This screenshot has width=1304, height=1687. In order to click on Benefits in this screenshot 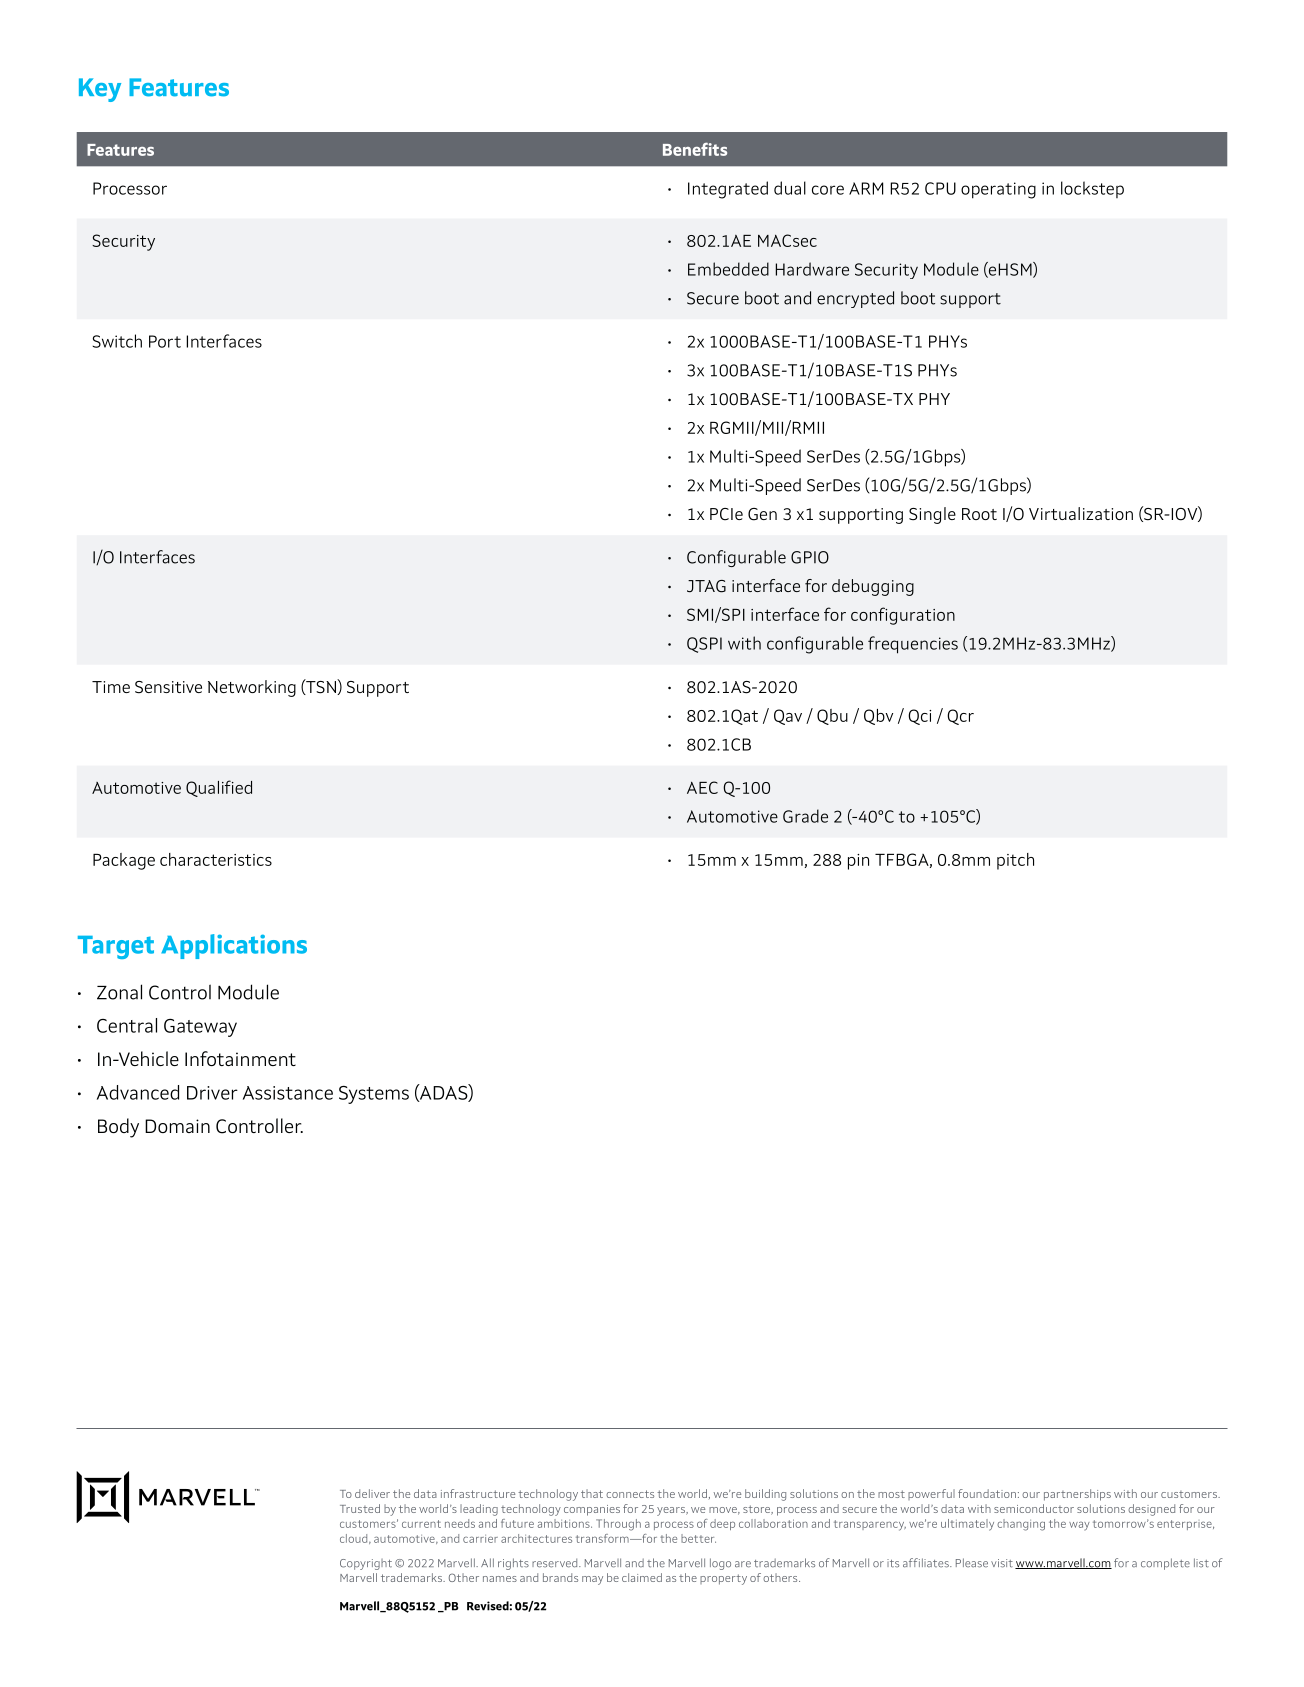, I will do `click(695, 149)`.
